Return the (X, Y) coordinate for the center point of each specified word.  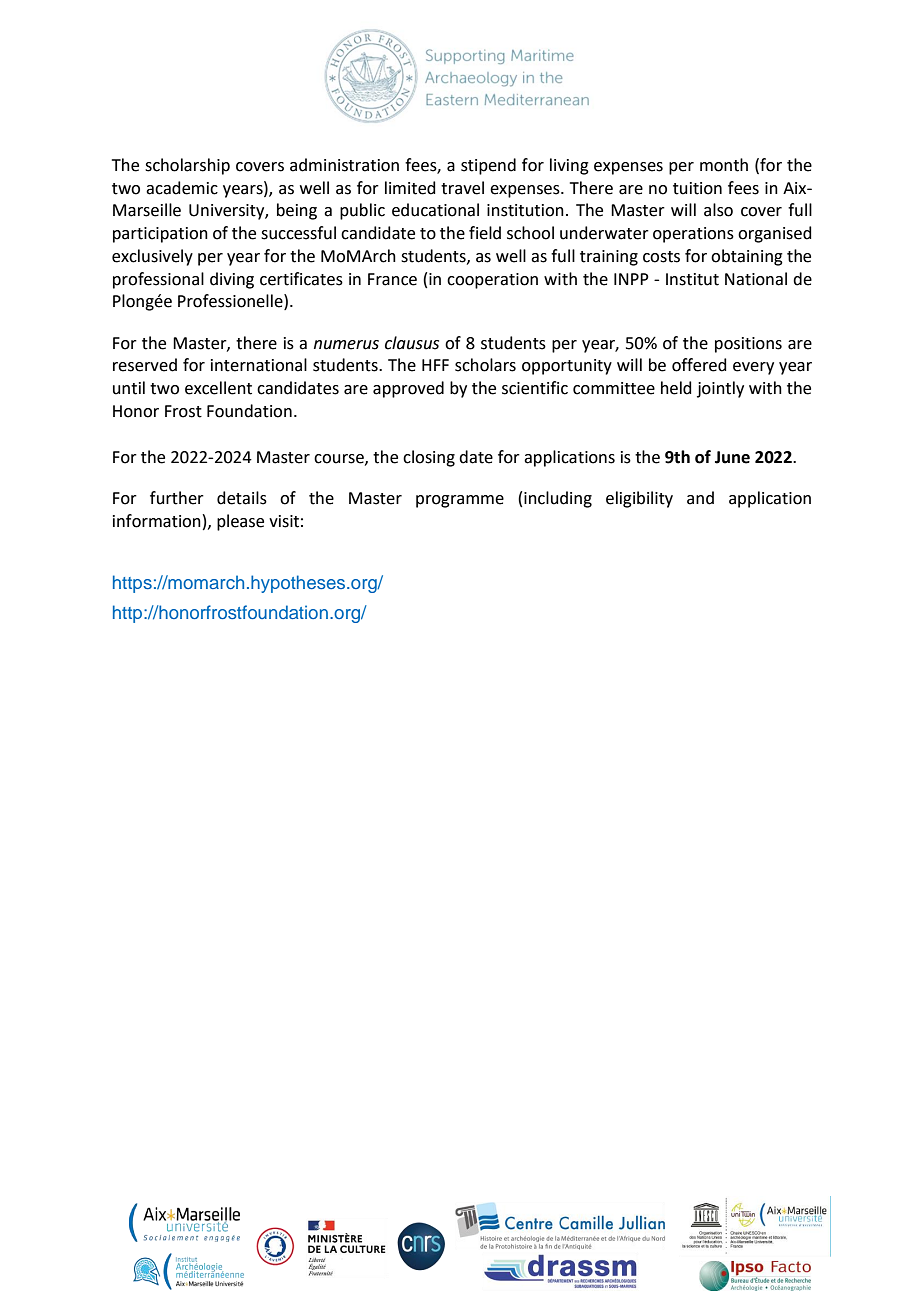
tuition (697, 188)
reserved (145, 365)
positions (748, 345)
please (240, 522)
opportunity (567, 367)
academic (182, 188)
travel (462, 188)
